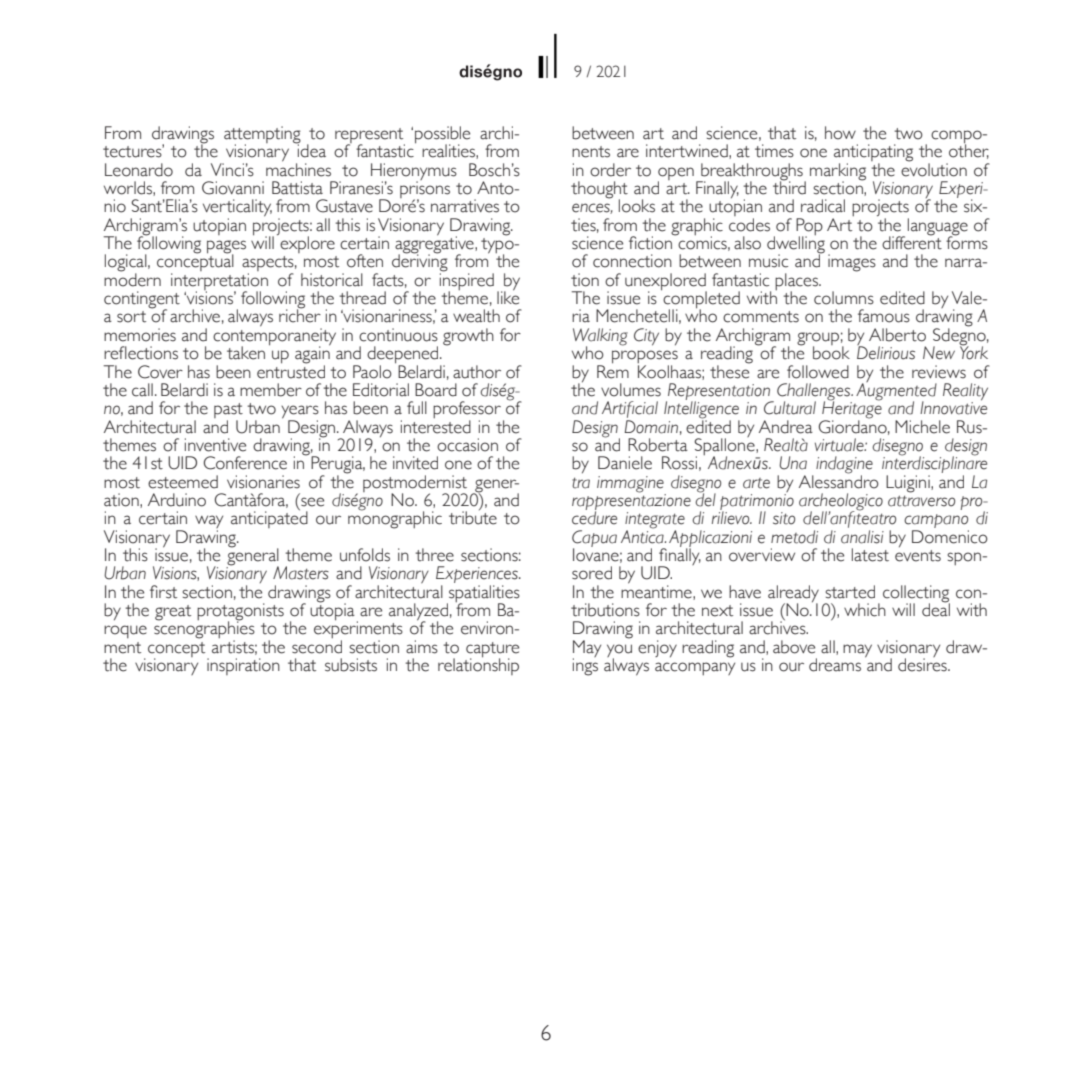 The image size is (1092, 1092). I want to click on Heritage, so click(852, 410).
